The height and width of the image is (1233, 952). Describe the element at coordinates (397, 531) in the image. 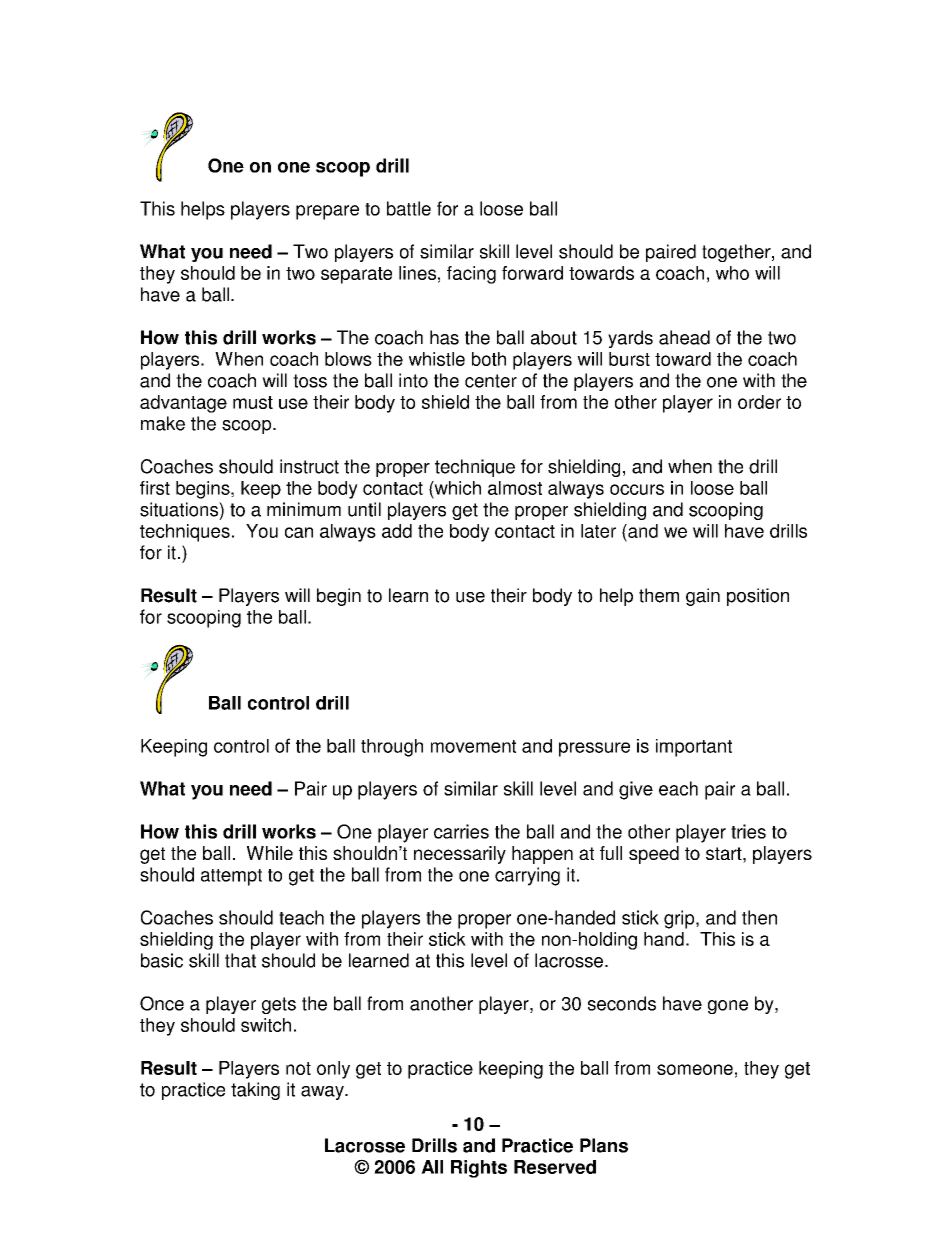

I see `add` at that location.
